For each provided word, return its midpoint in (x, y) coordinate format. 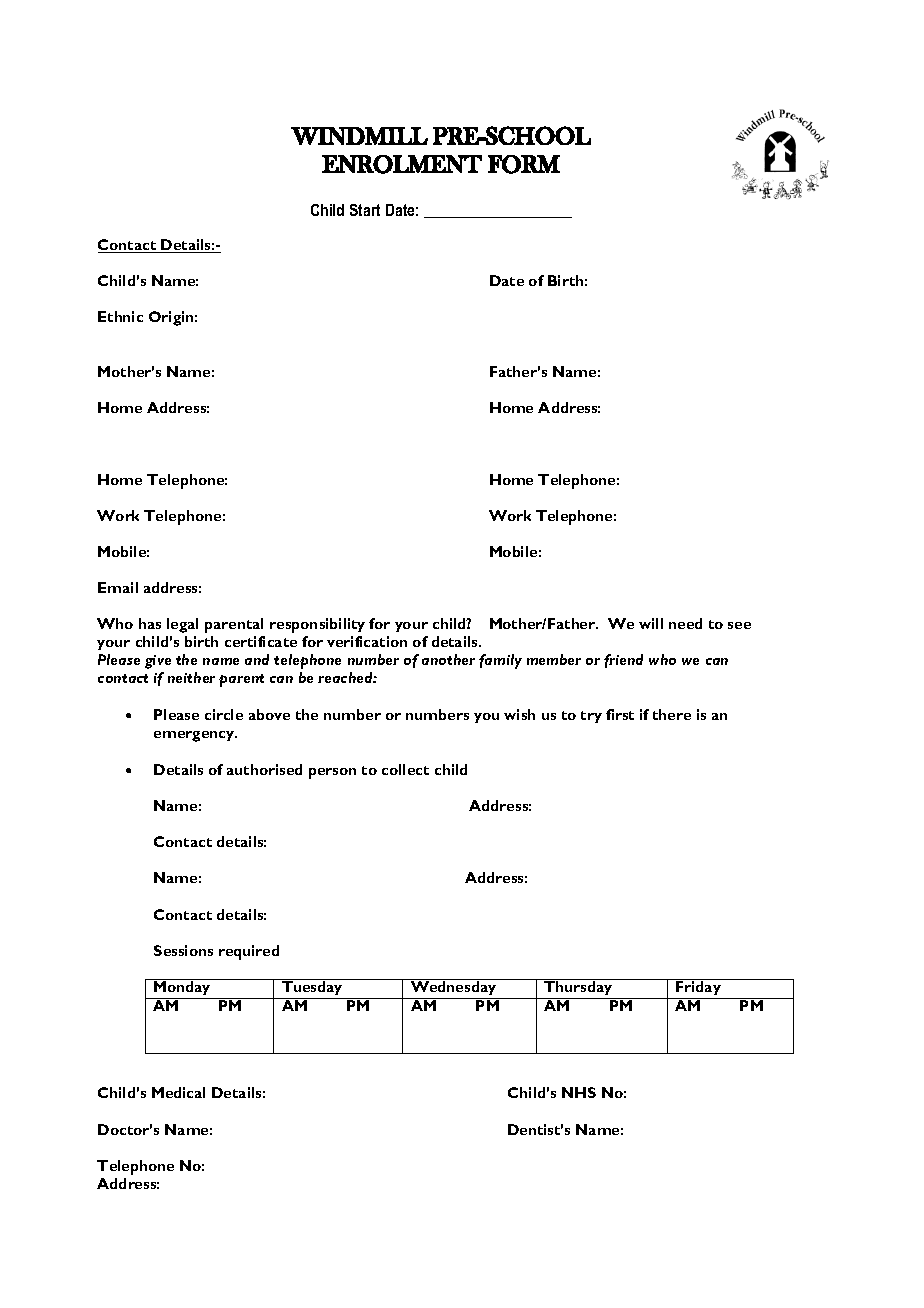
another (448, 659)
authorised (264, 769)
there (672, 714)
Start (365, 210)
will (651, 623)
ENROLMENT (402, 164)
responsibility (317, 625)
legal (182, 625)
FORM (524, 164)
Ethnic (120, 316)
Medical (178, 1092)
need (685, 623)
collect (405, 769)
